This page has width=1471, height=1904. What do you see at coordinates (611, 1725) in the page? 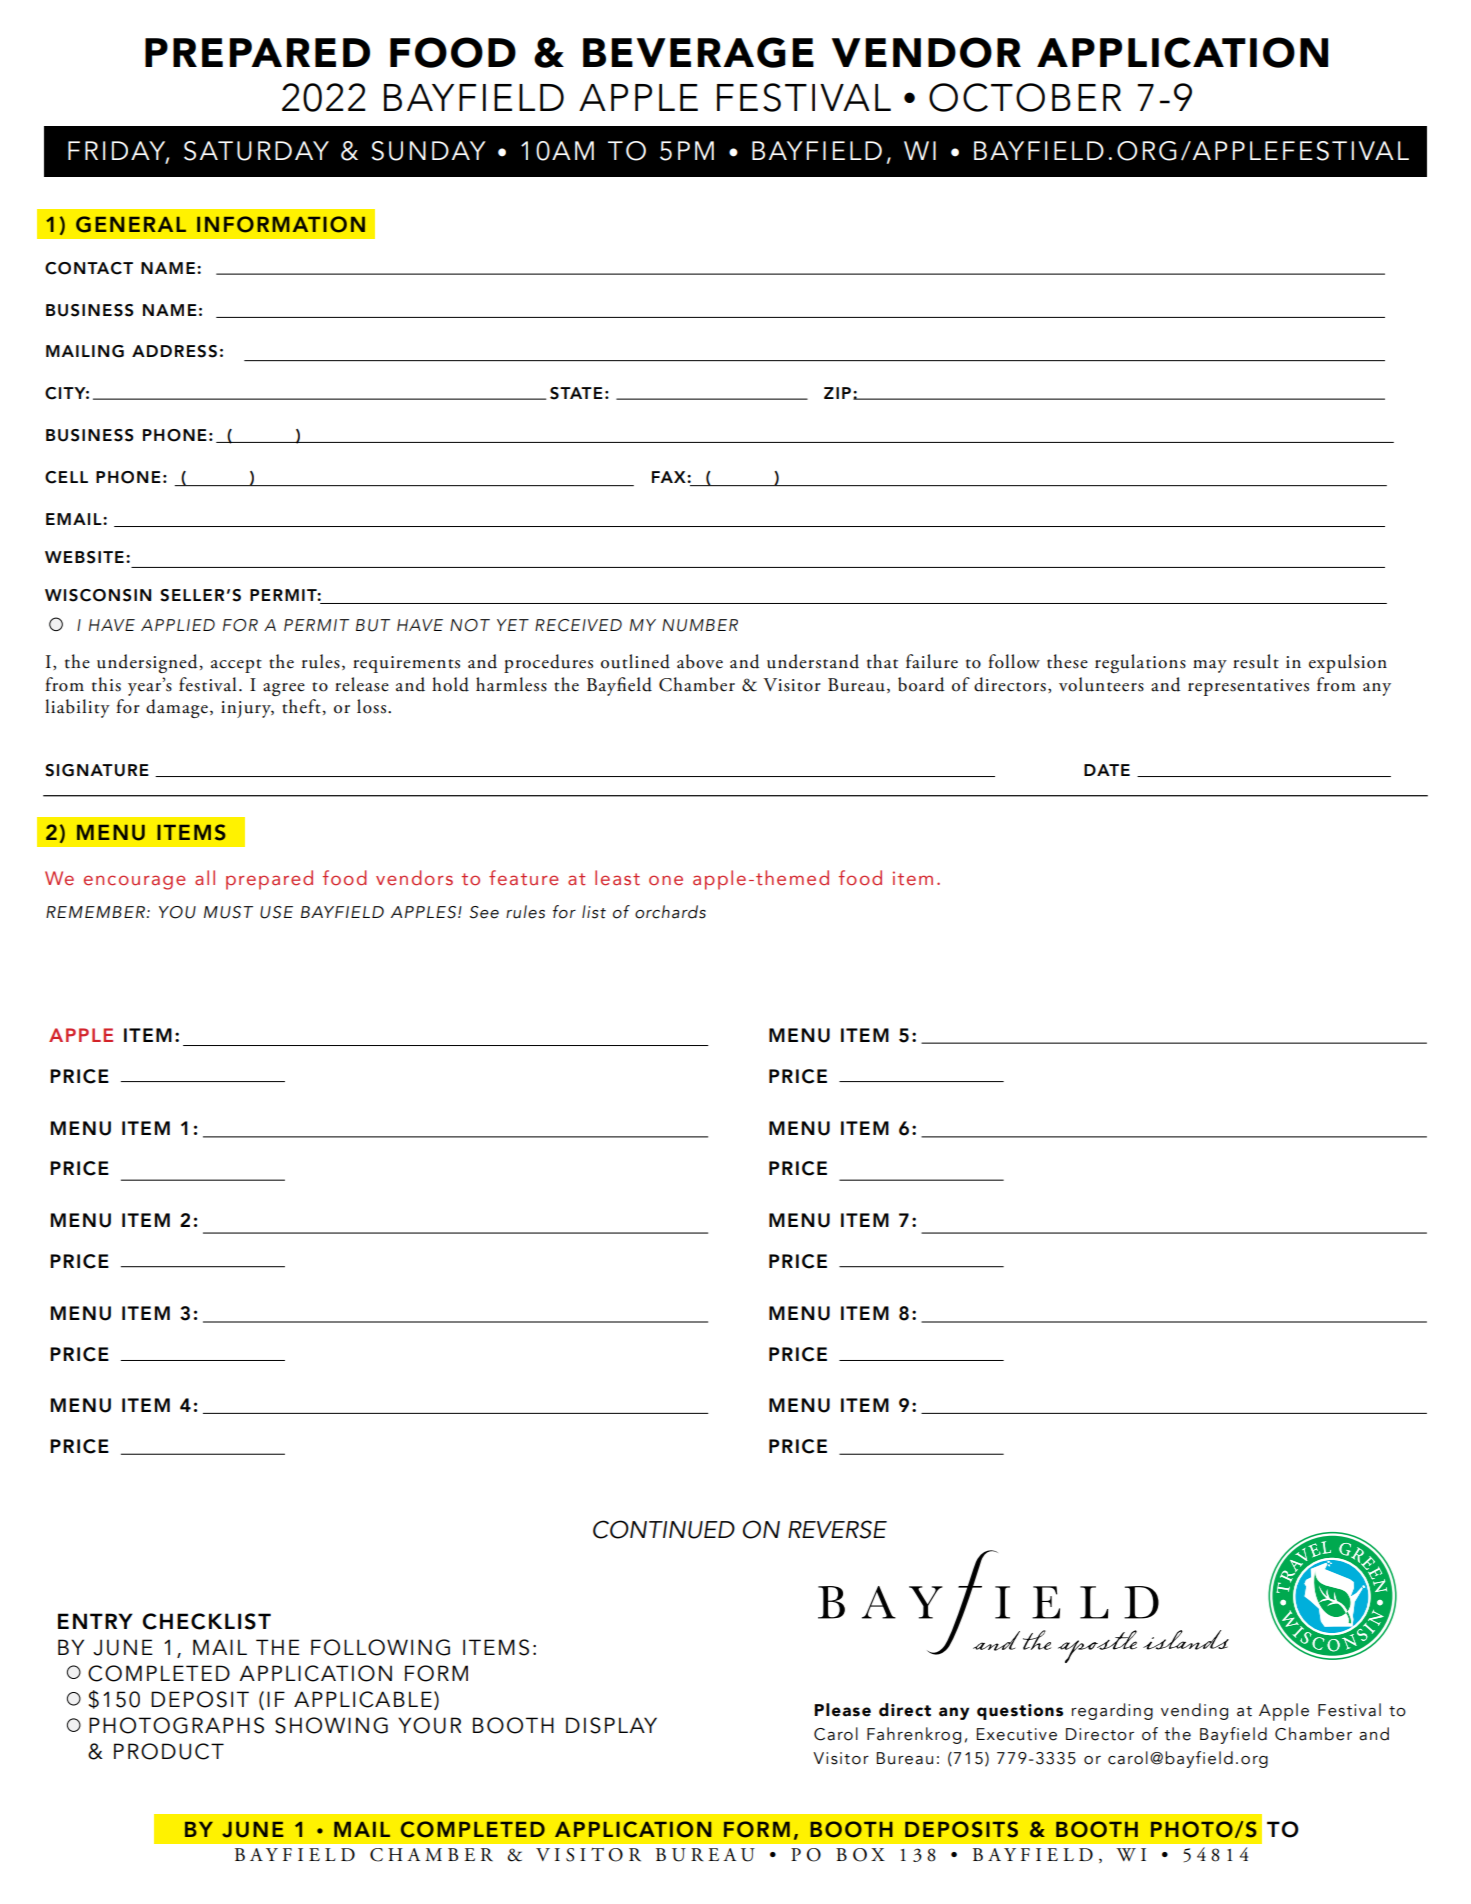
I see `DISPLAY` at bounding box center [611, 1725].
